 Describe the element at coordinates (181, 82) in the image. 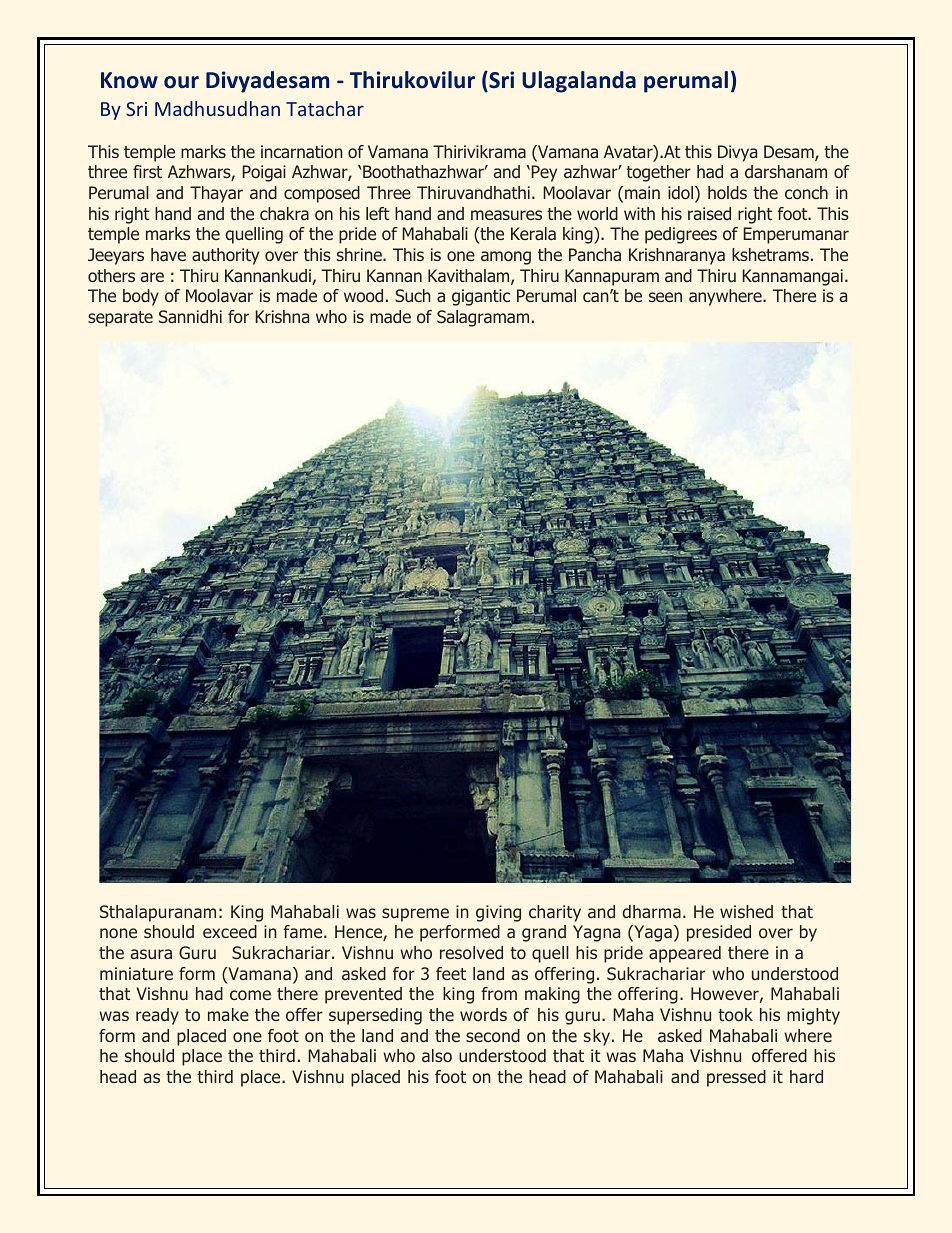

I see `our` at that location.
